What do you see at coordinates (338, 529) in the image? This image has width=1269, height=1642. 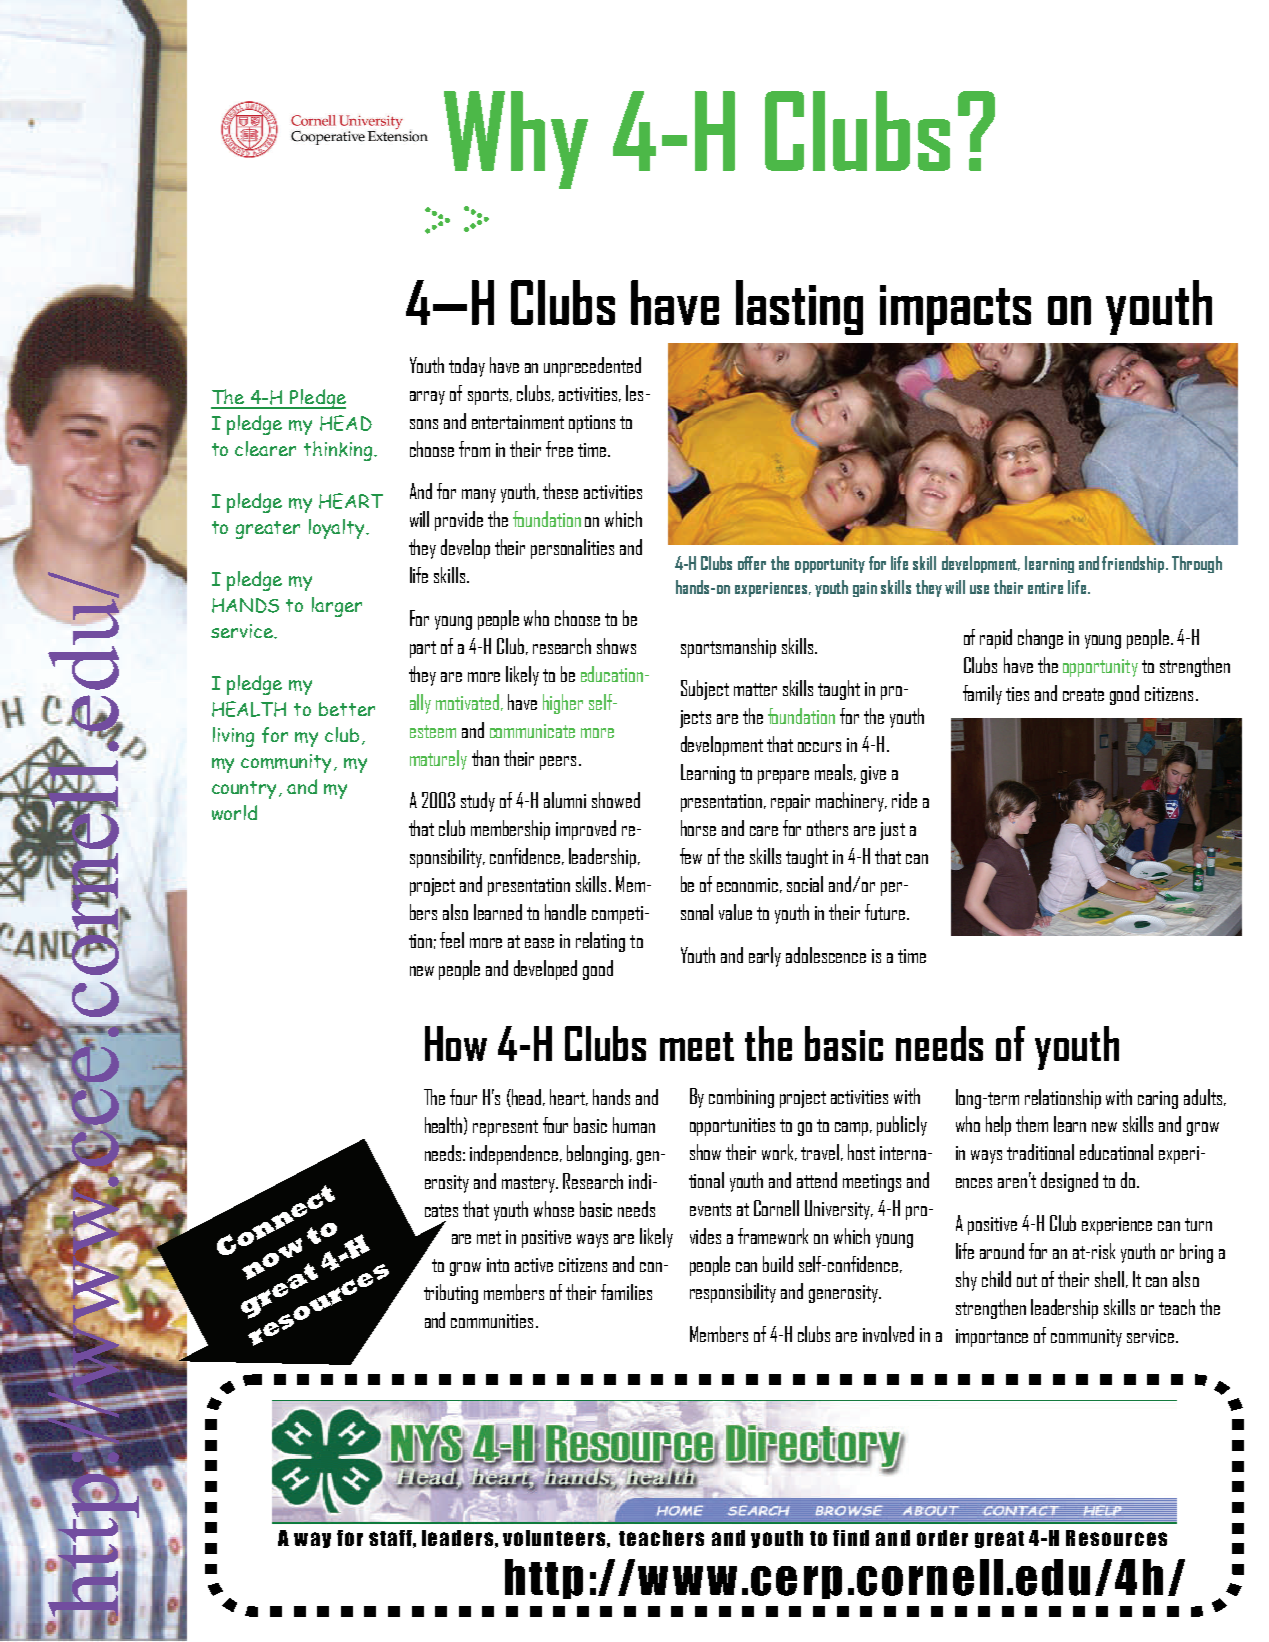 I see `loyalty` at bounding box center [338, 529].
